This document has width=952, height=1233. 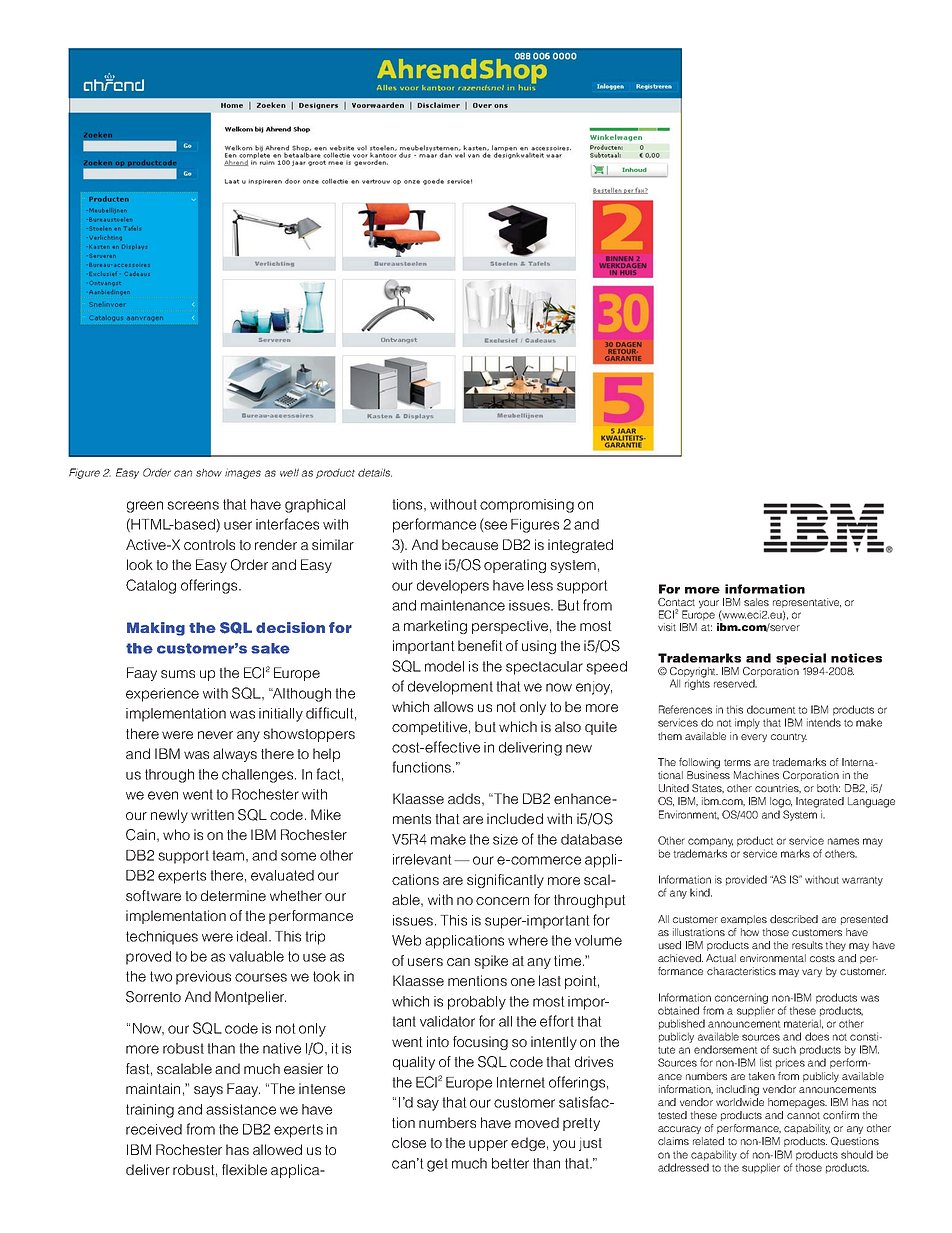 I want to click on one, so click(x=523, y=982).
